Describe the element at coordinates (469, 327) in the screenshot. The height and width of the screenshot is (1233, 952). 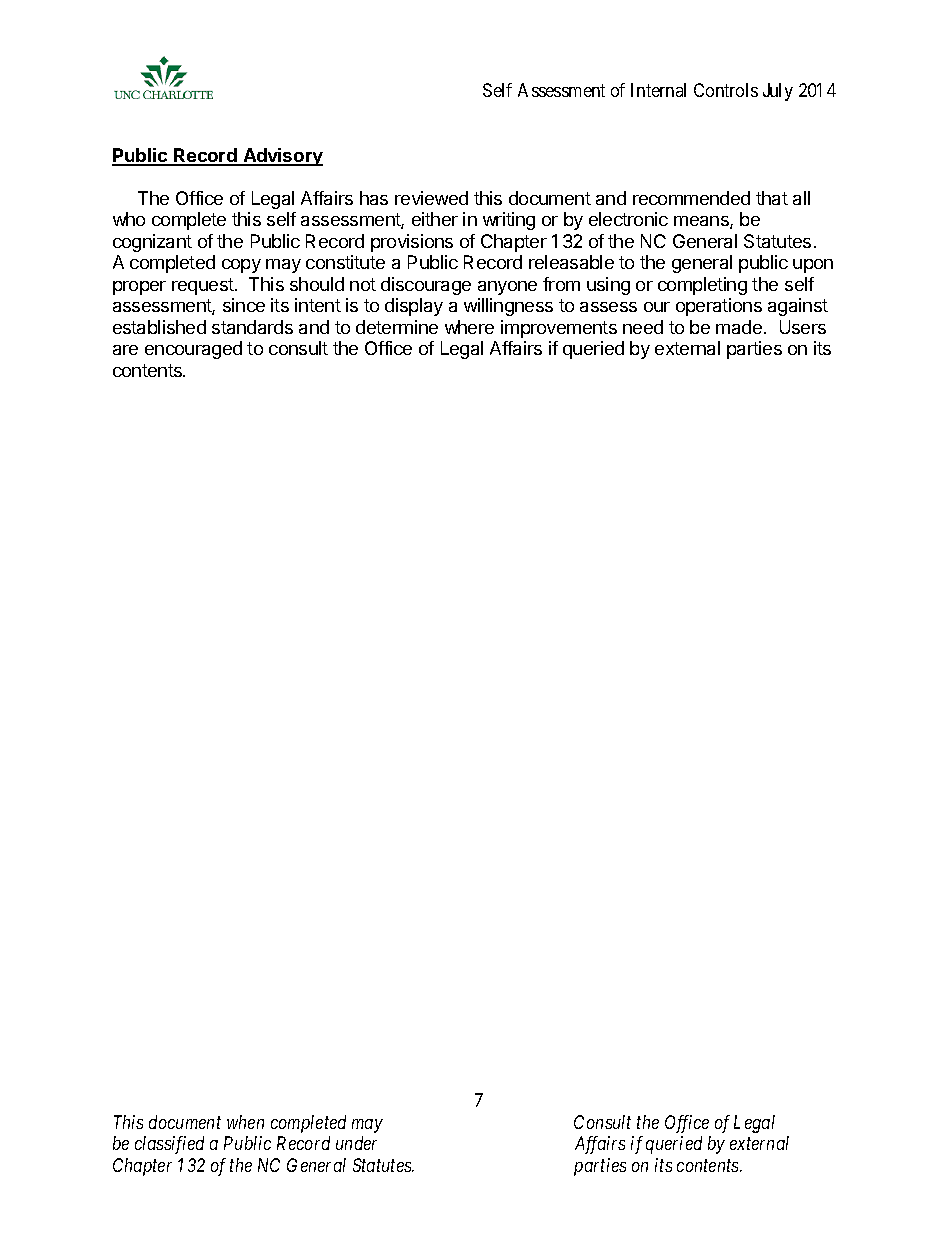
I see `where` at that location.
